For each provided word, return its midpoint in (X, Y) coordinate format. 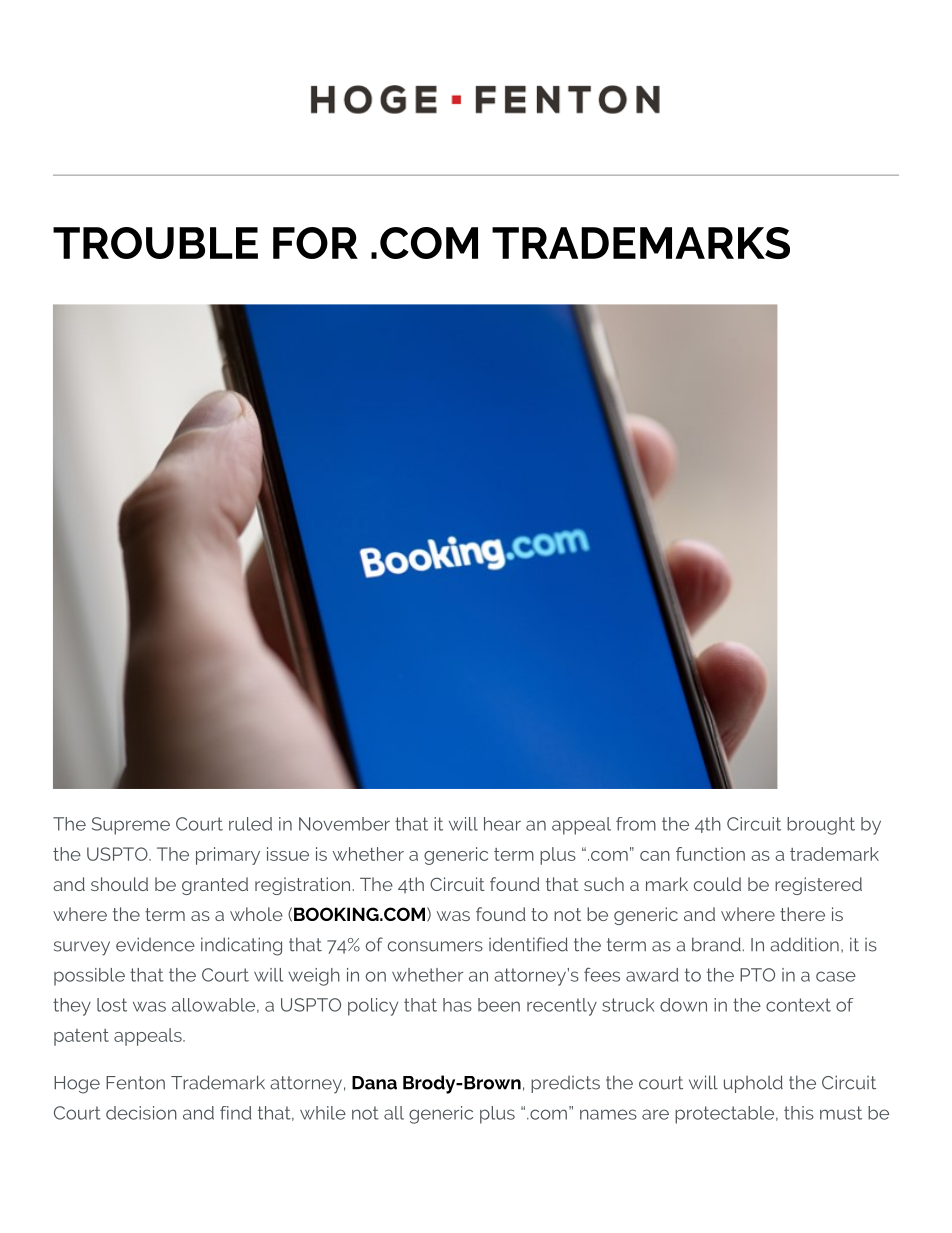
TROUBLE (155, 243)
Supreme (131, 826)
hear (502, 824)
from (636, 824)
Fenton (135, 1083)
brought (821, 826)
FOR (315, 243)
